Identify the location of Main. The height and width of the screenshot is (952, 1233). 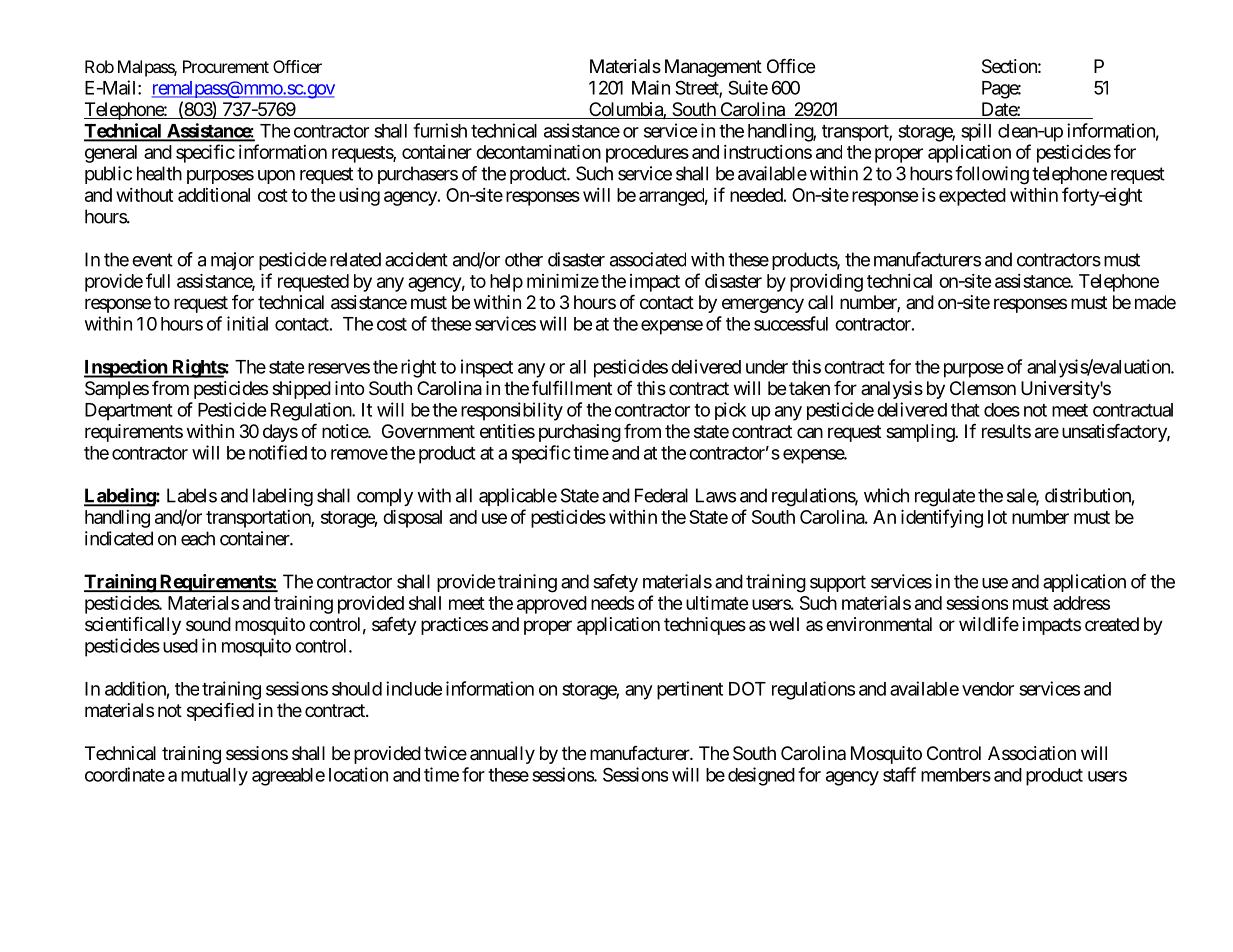
(651, 87).
